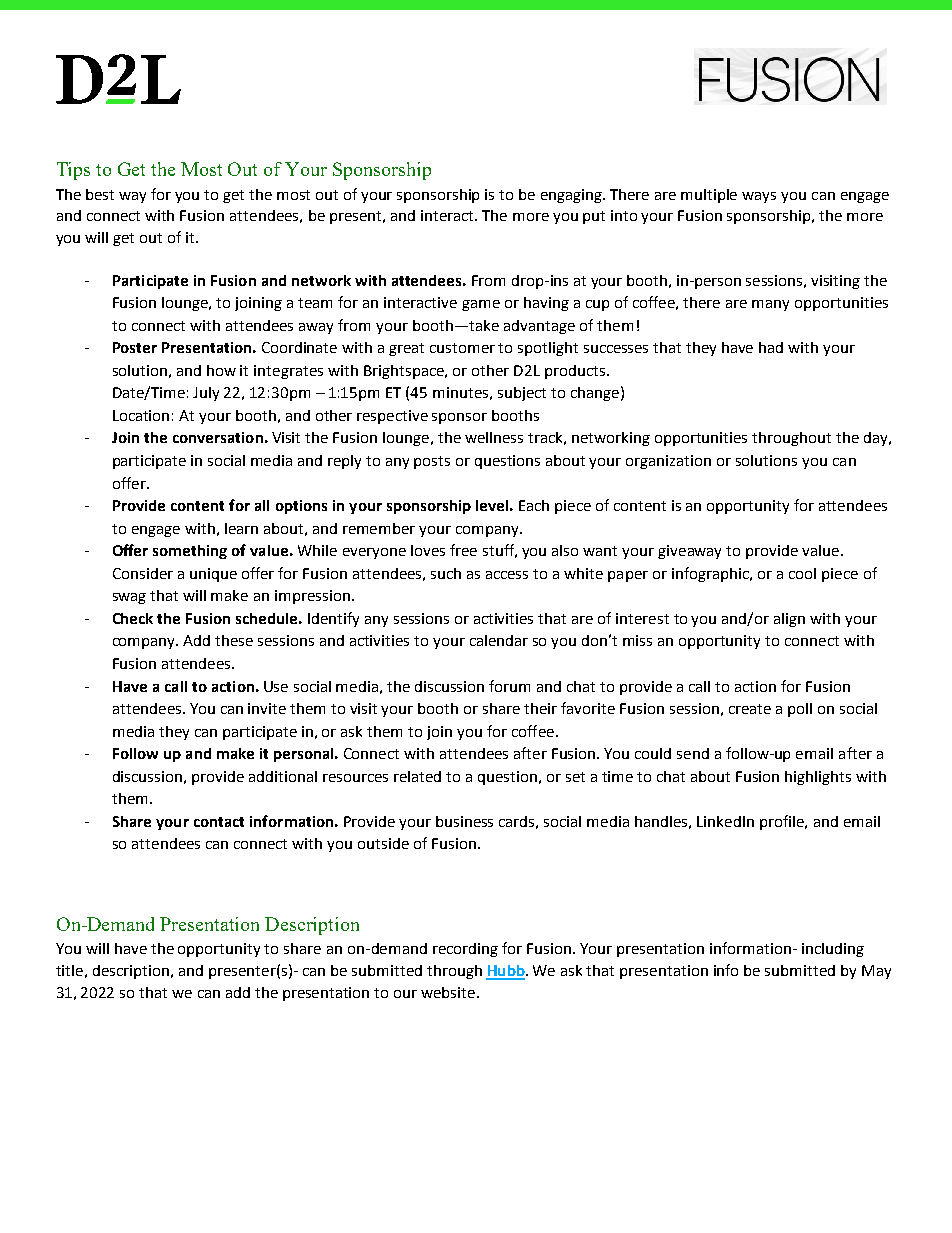 This screenshot has width=952, height=1233. Describe the element at coordinates (417, 776) in the screenshot. I see `related` at that location.
